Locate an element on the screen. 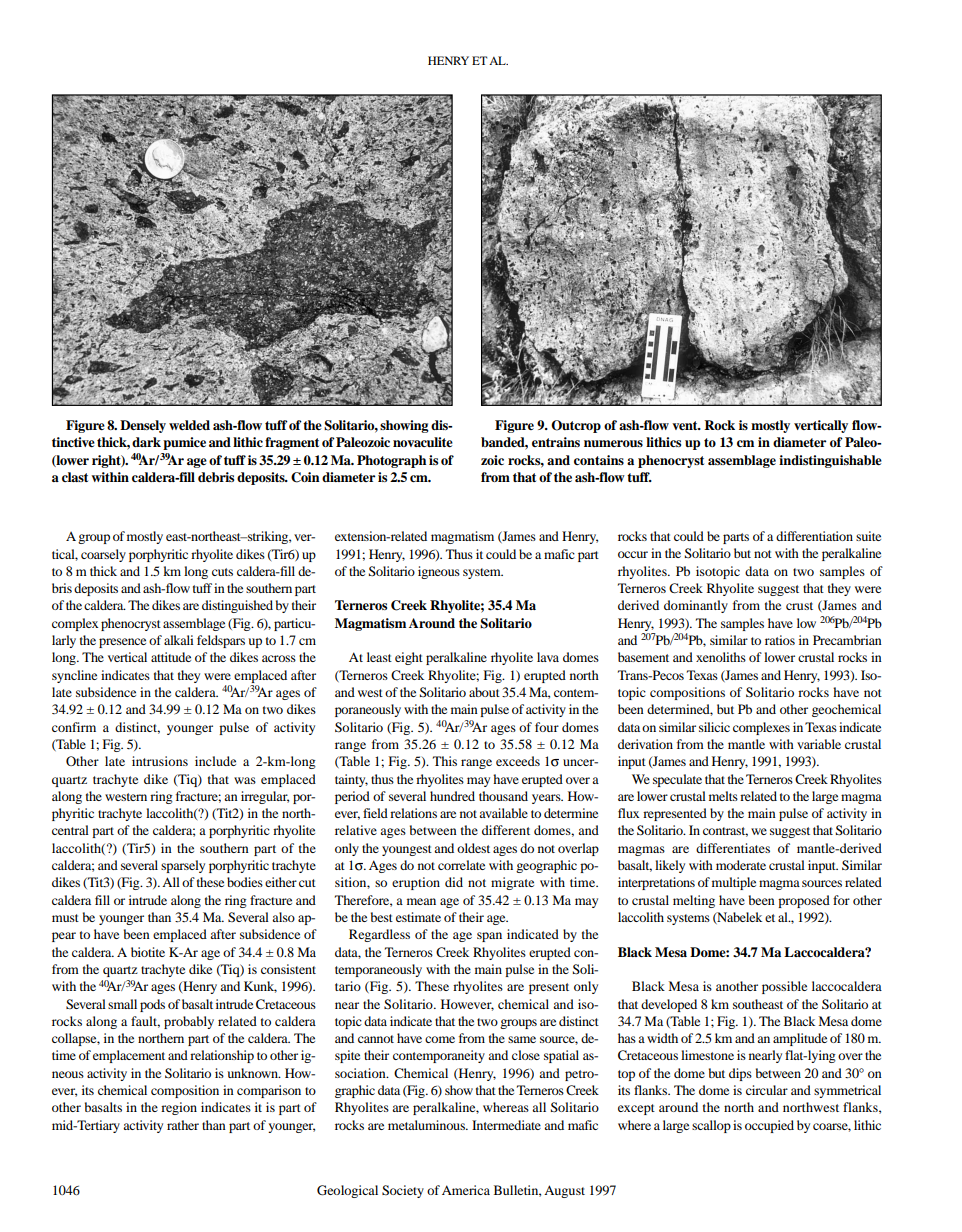 This screenshot has width=962, height=1232. eight is located at coordinates (409, 658).
